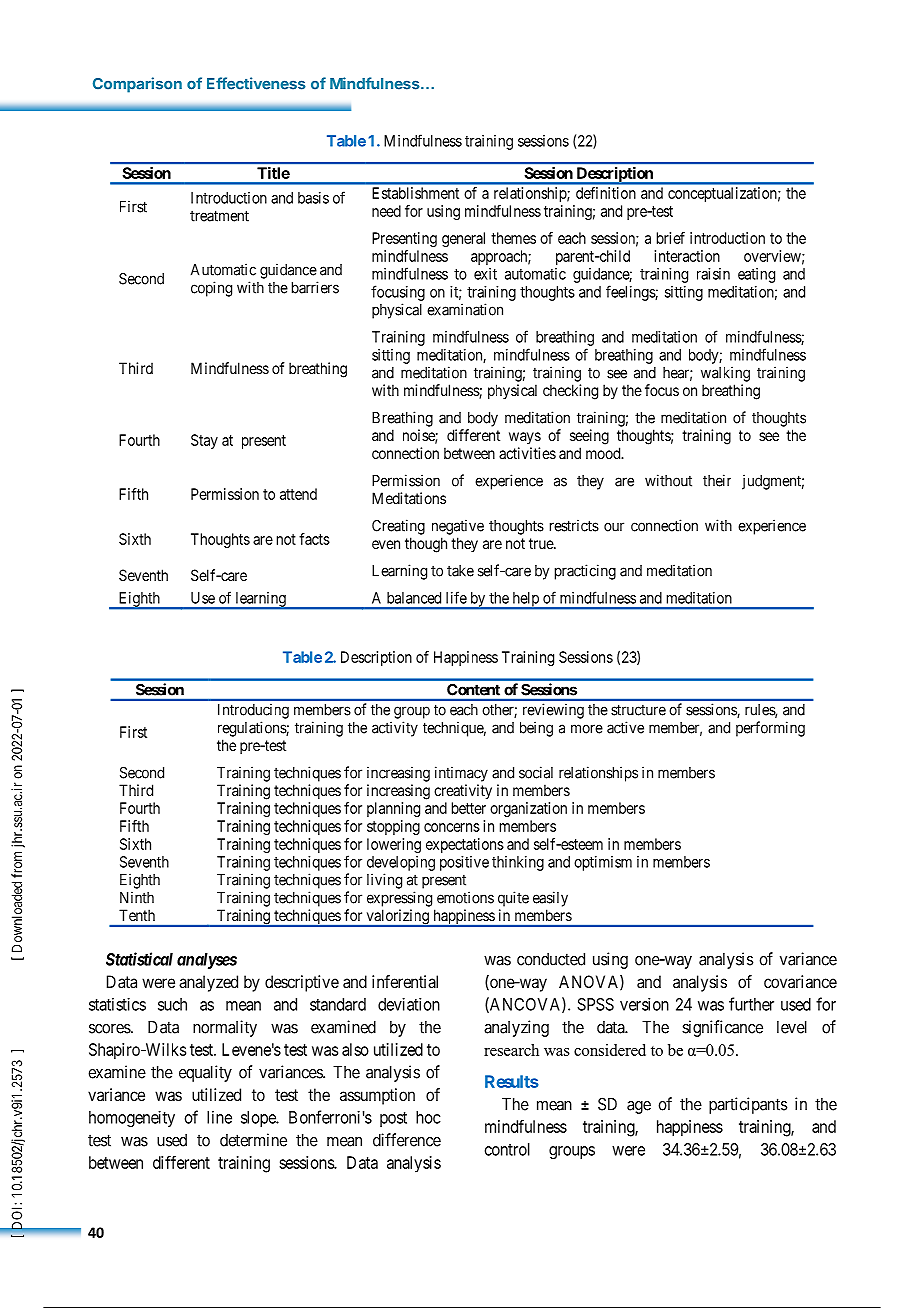 The width and height of the screenshot is (924, 1308). I want to click on Stay, so click(204, 441).
